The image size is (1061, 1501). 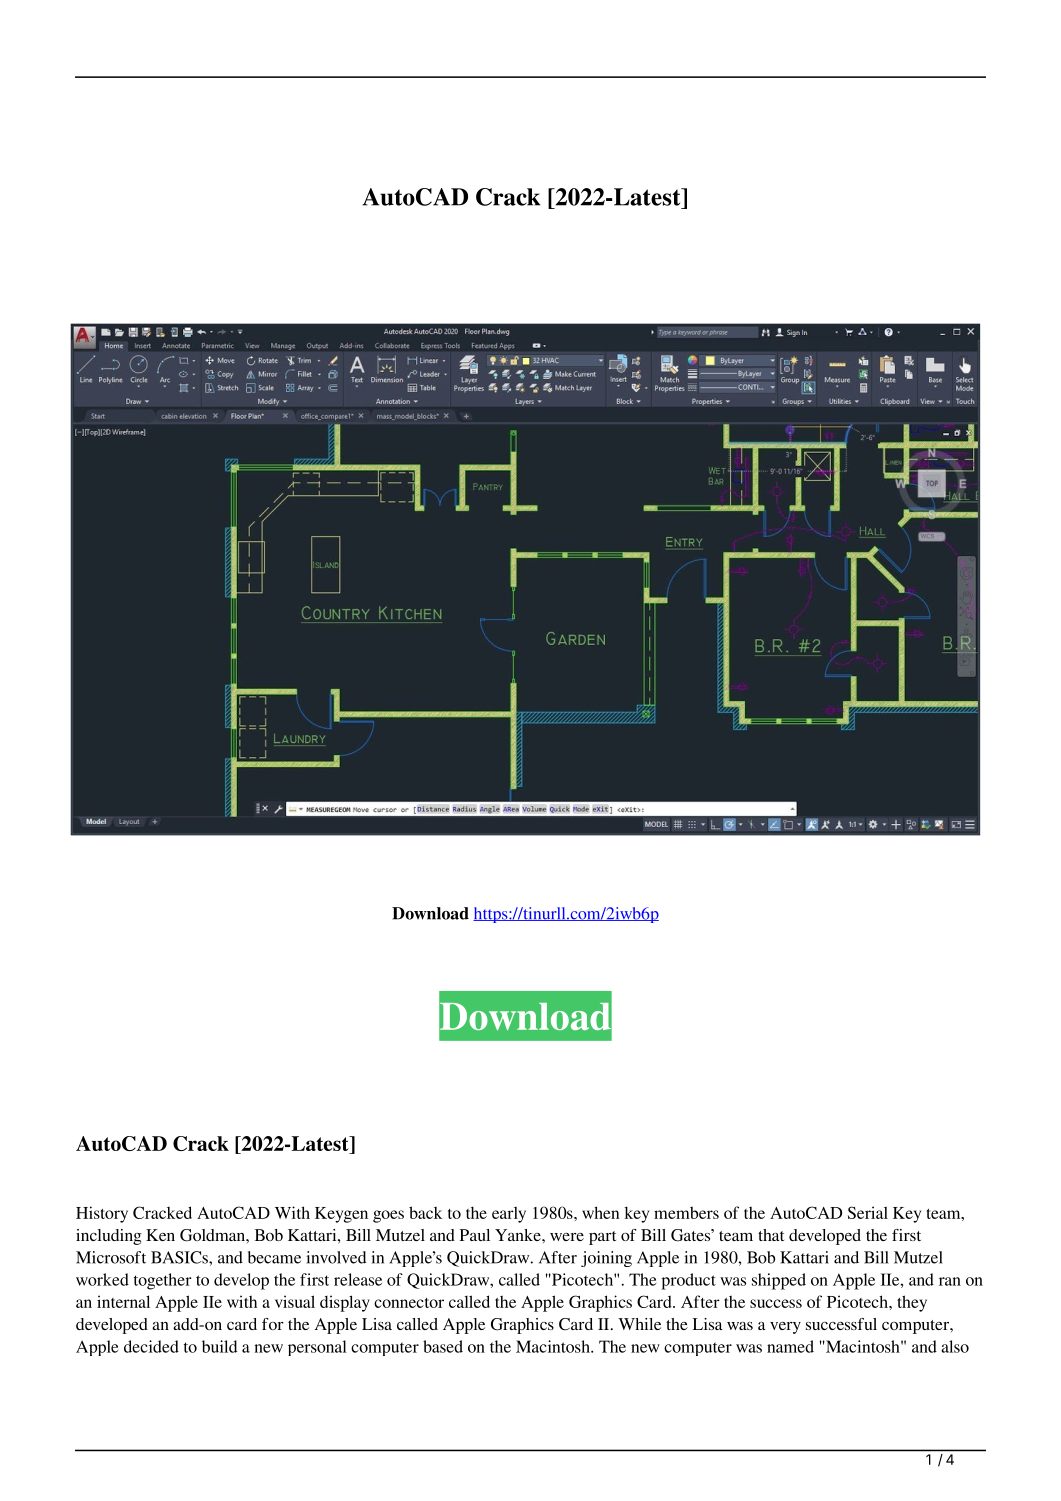 What do you see at coordinates (163, 1281) in the image?
I see `together` at bounding box center [163, 1281].
